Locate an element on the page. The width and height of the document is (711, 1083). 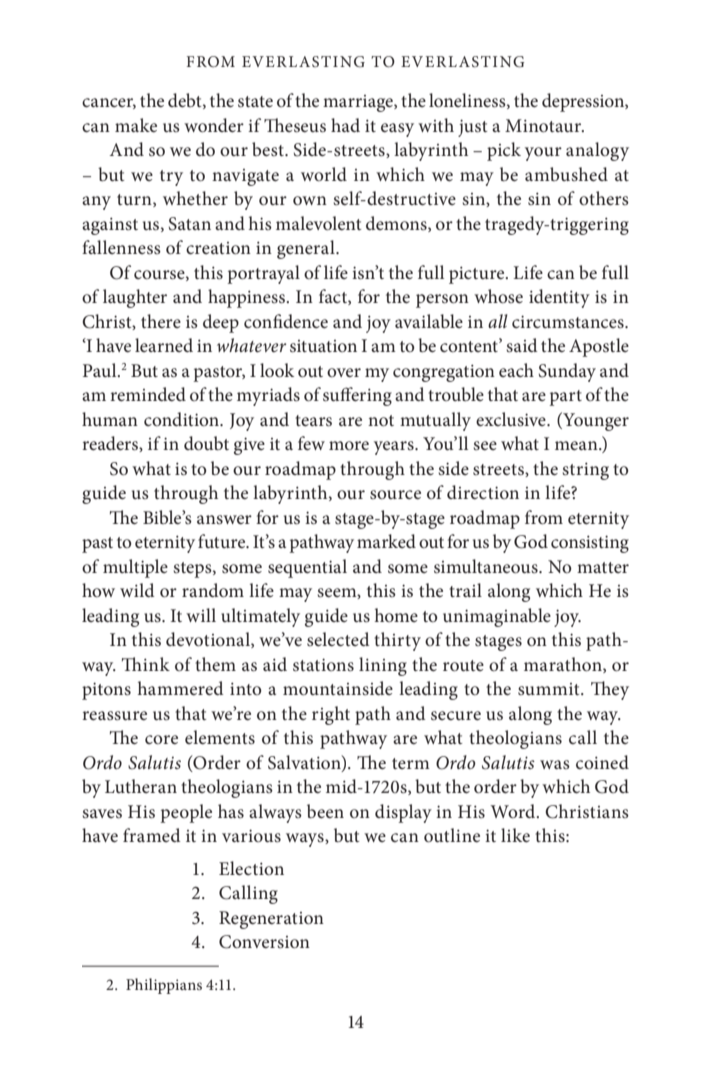
hammered is located at coordinates (180, 688).
